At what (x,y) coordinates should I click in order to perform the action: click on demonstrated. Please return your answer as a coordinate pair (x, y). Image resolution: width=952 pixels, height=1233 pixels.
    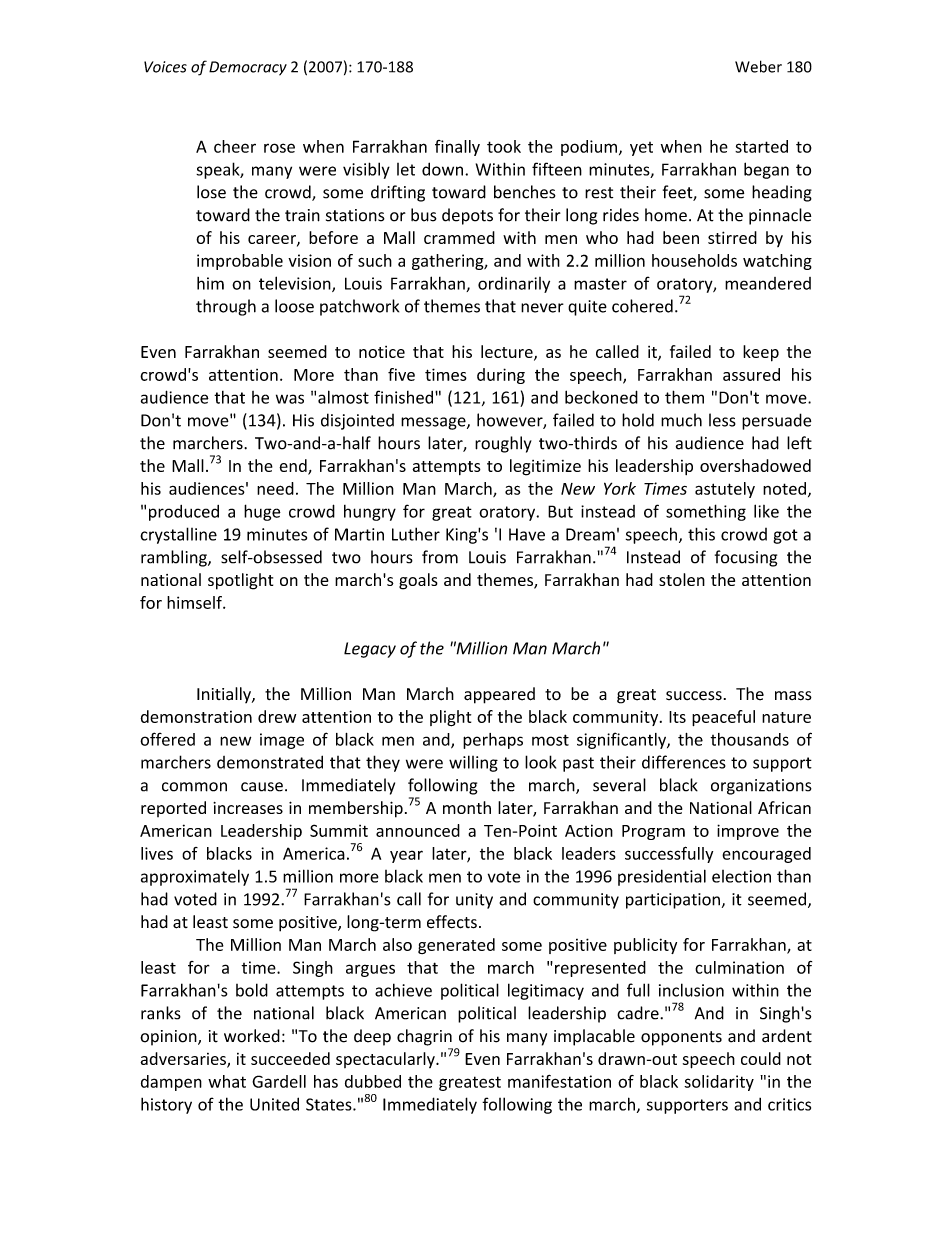
    Looking at the image, I should click on (270, 762).
